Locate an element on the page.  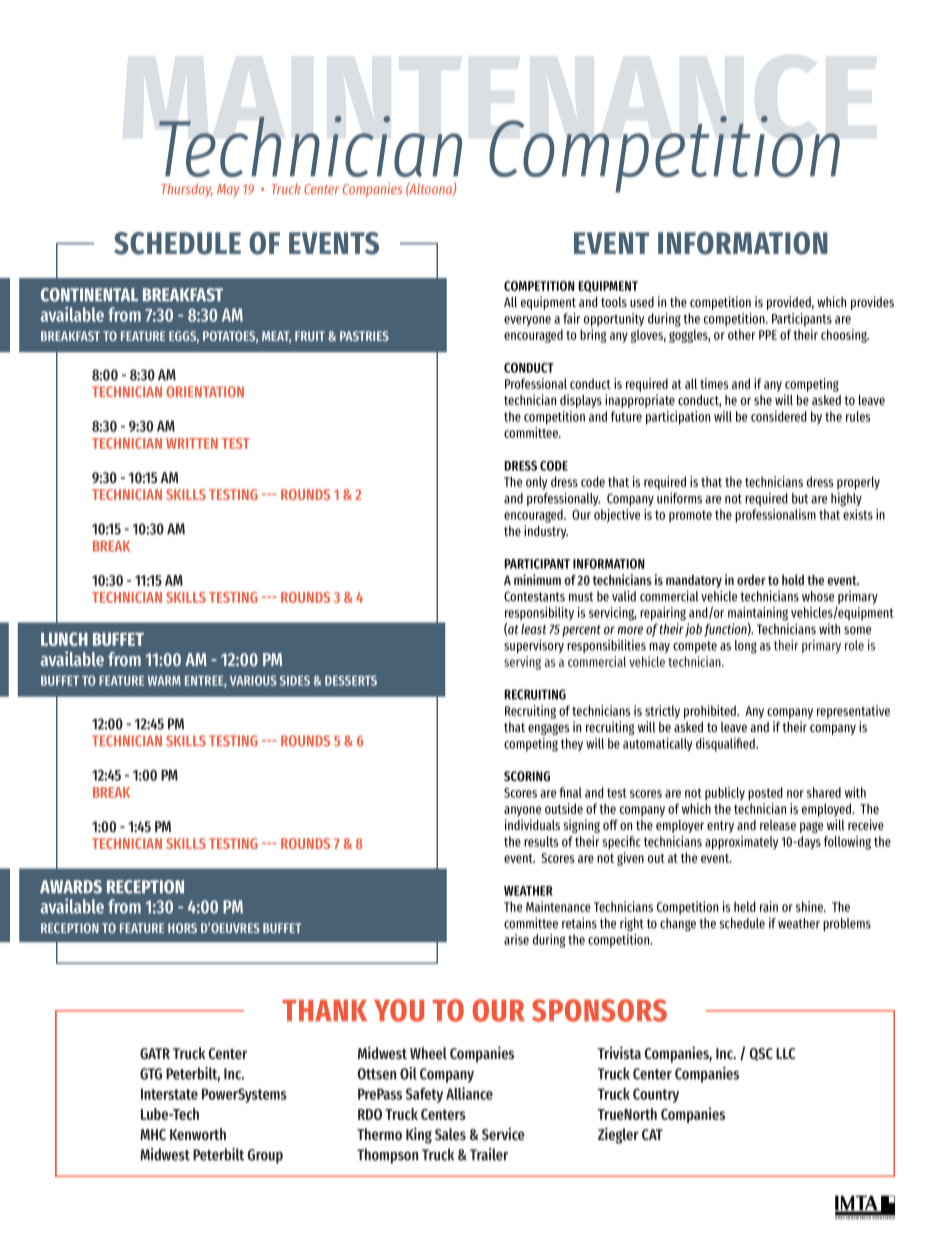
WRITTEN is located at coordinates (192, 443).
